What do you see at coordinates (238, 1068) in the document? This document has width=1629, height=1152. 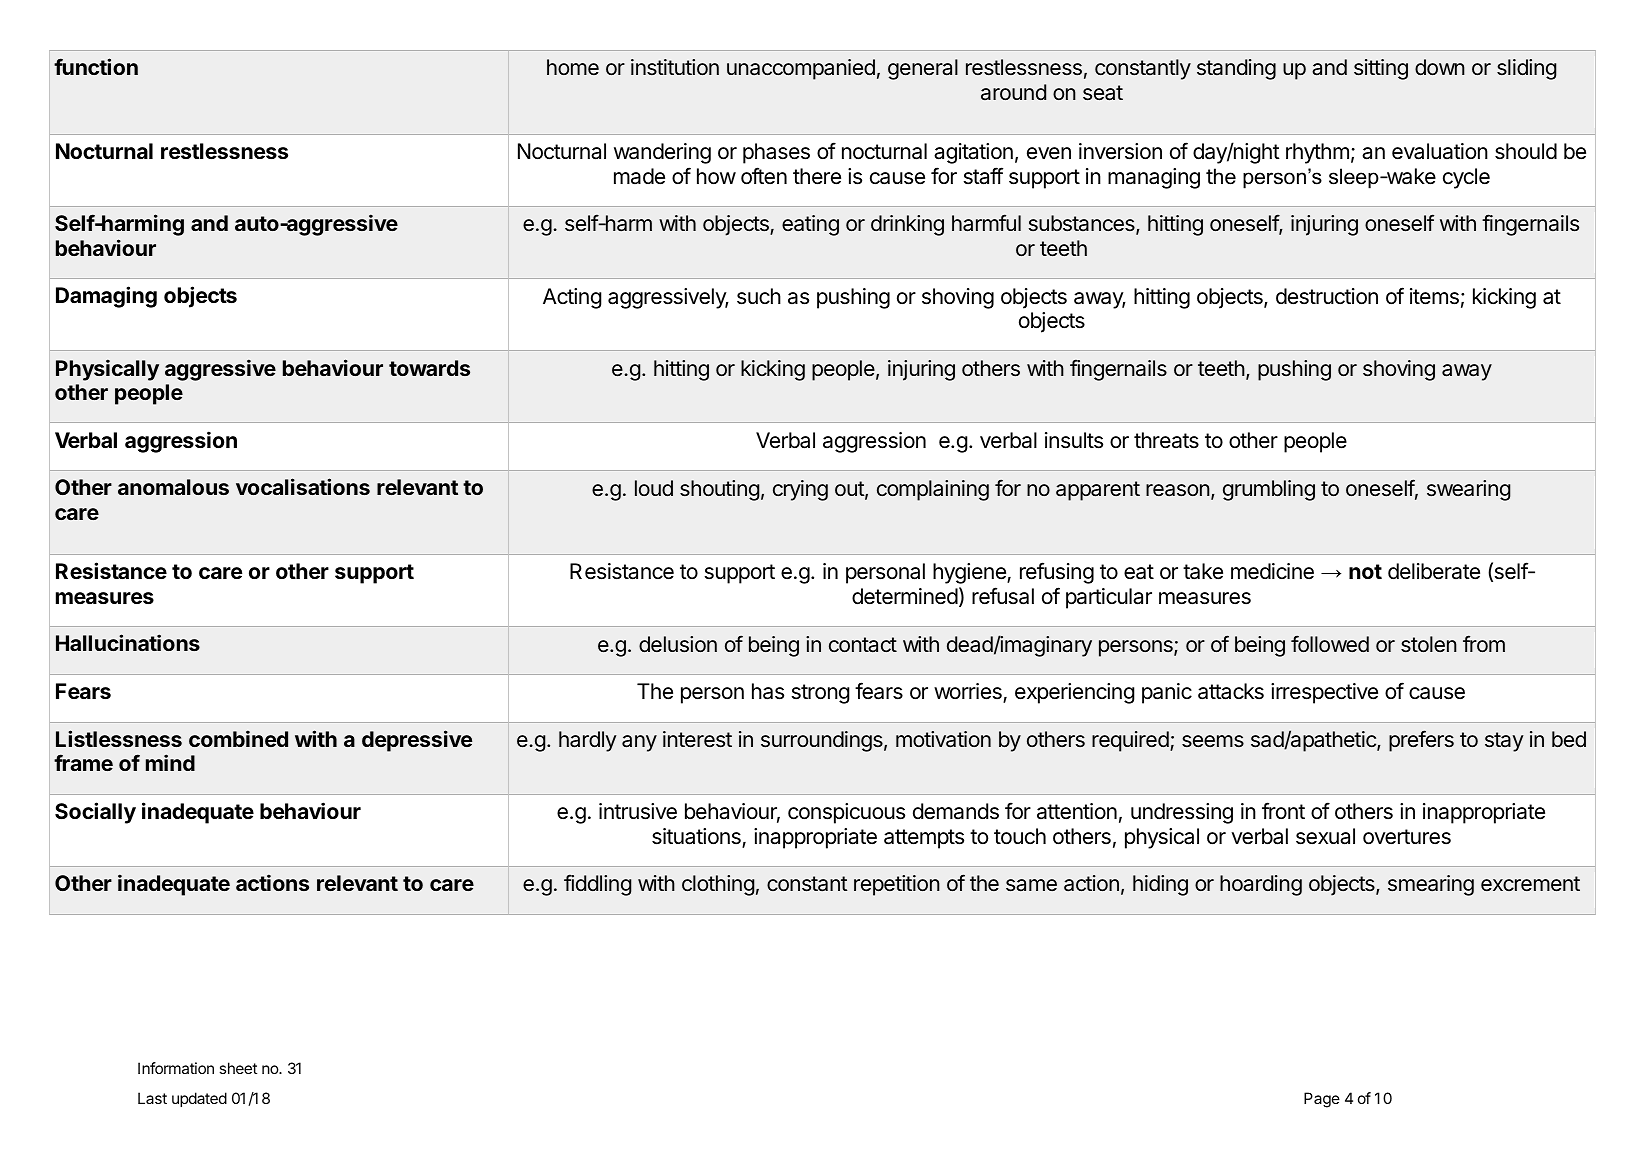 I see `sheet` at bounding box center [238, 1068].
